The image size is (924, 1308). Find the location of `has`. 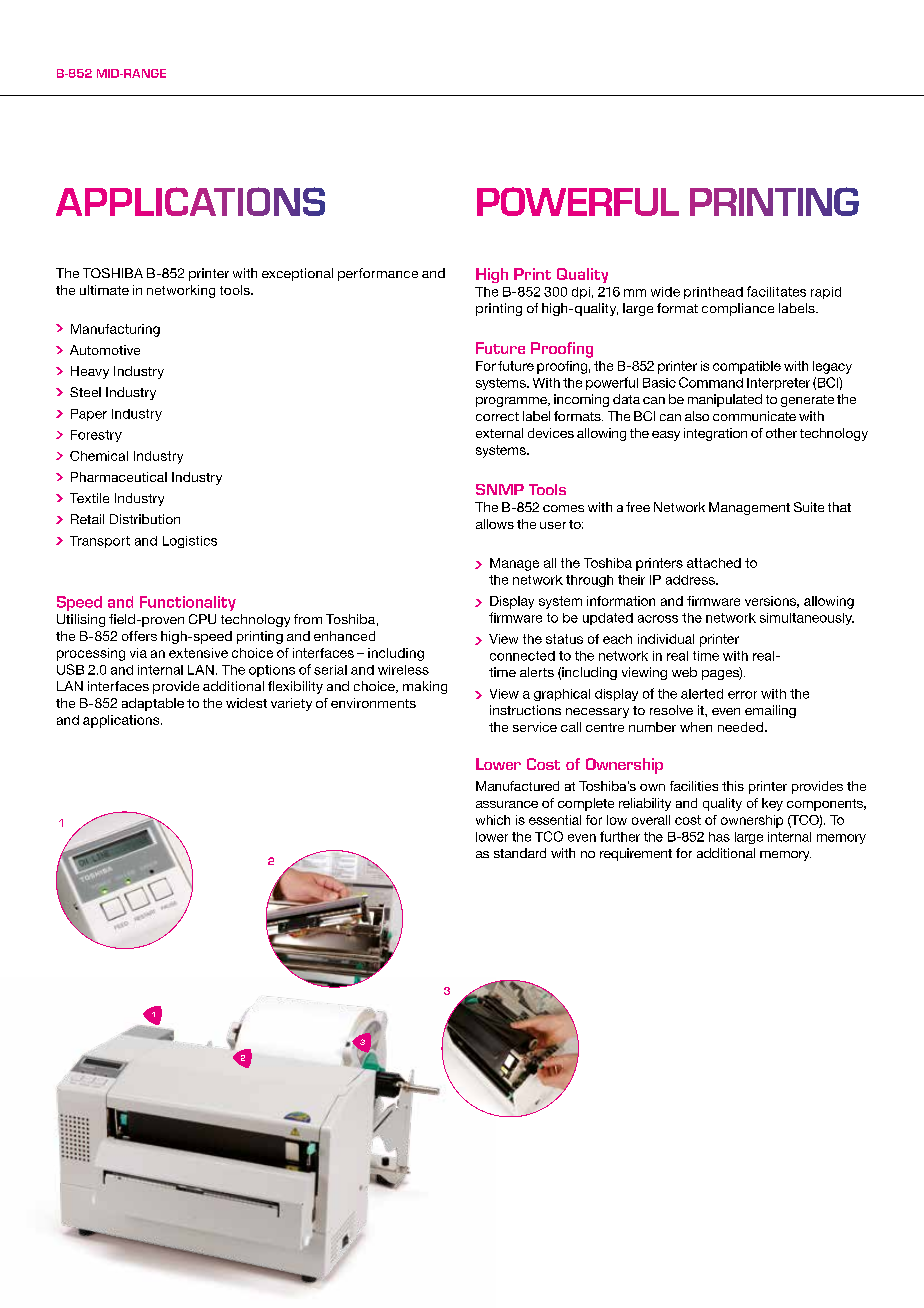

has is located at coordinates (719, 837).
